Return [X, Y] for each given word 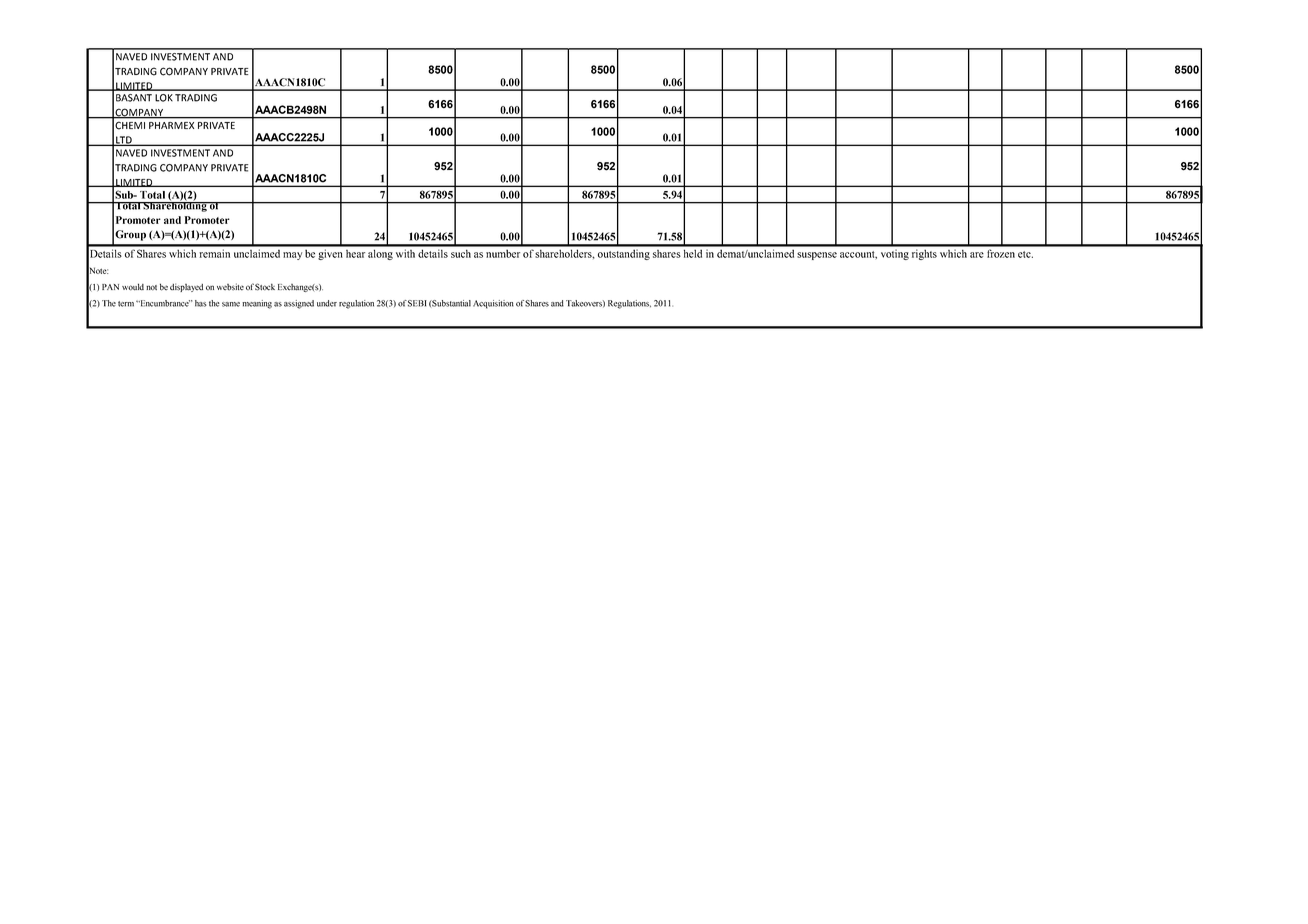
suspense [817, 256]
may [292, 256]
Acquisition [493, 304]
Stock [265, 287]
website [230, 287]
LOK [164, 98]
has [201, 303]
